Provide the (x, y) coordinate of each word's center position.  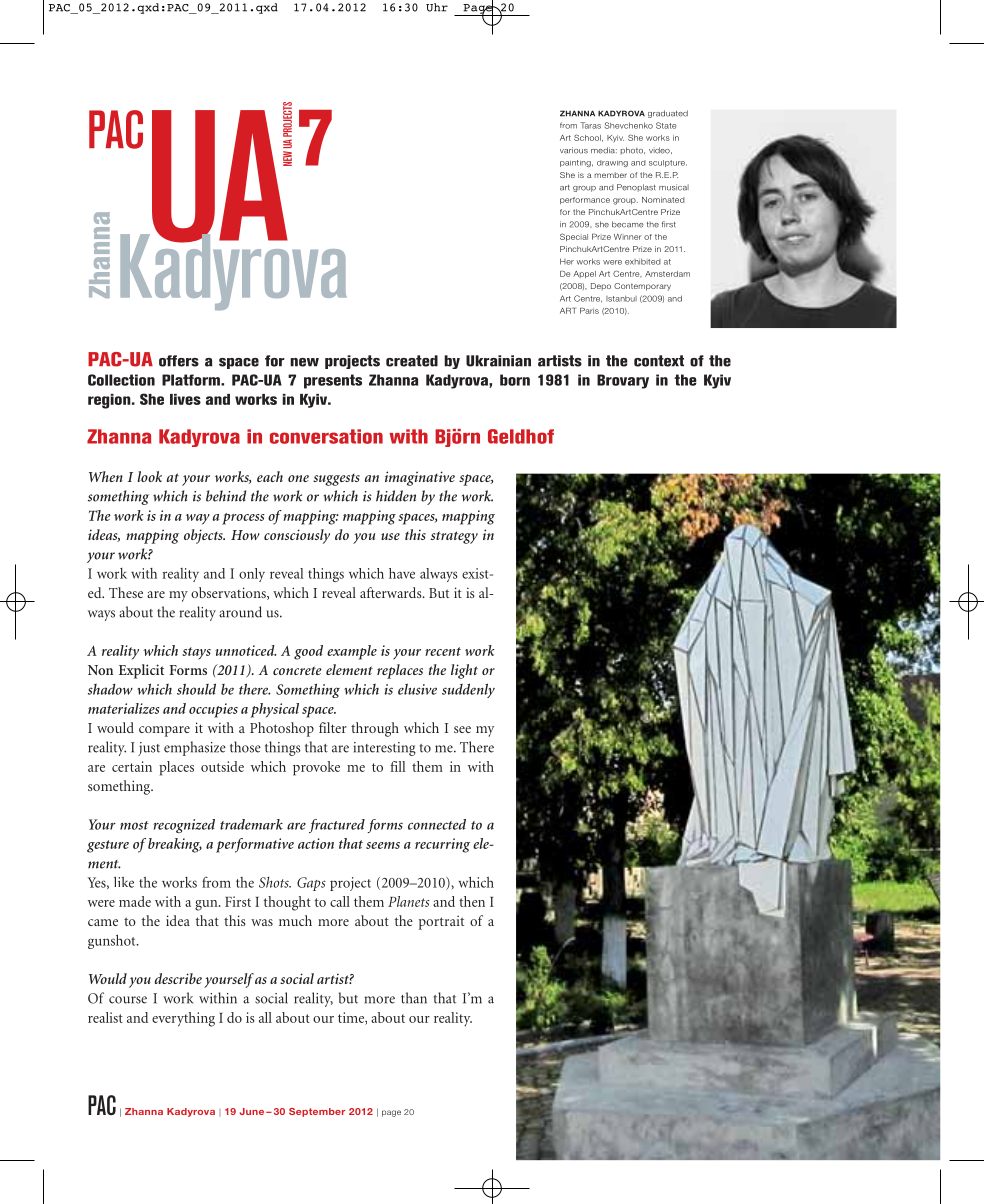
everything (183, 1019)
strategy (454, 537)
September (317, 1112)
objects (204, 536)
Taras (590, 125)
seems (383, 845)
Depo (601, 286)
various (574, 150)
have (402, 573)
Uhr (437, 7)
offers (179, 361)
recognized (184, 826)
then (472, 901)
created (412, 361)
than (414, 998)
